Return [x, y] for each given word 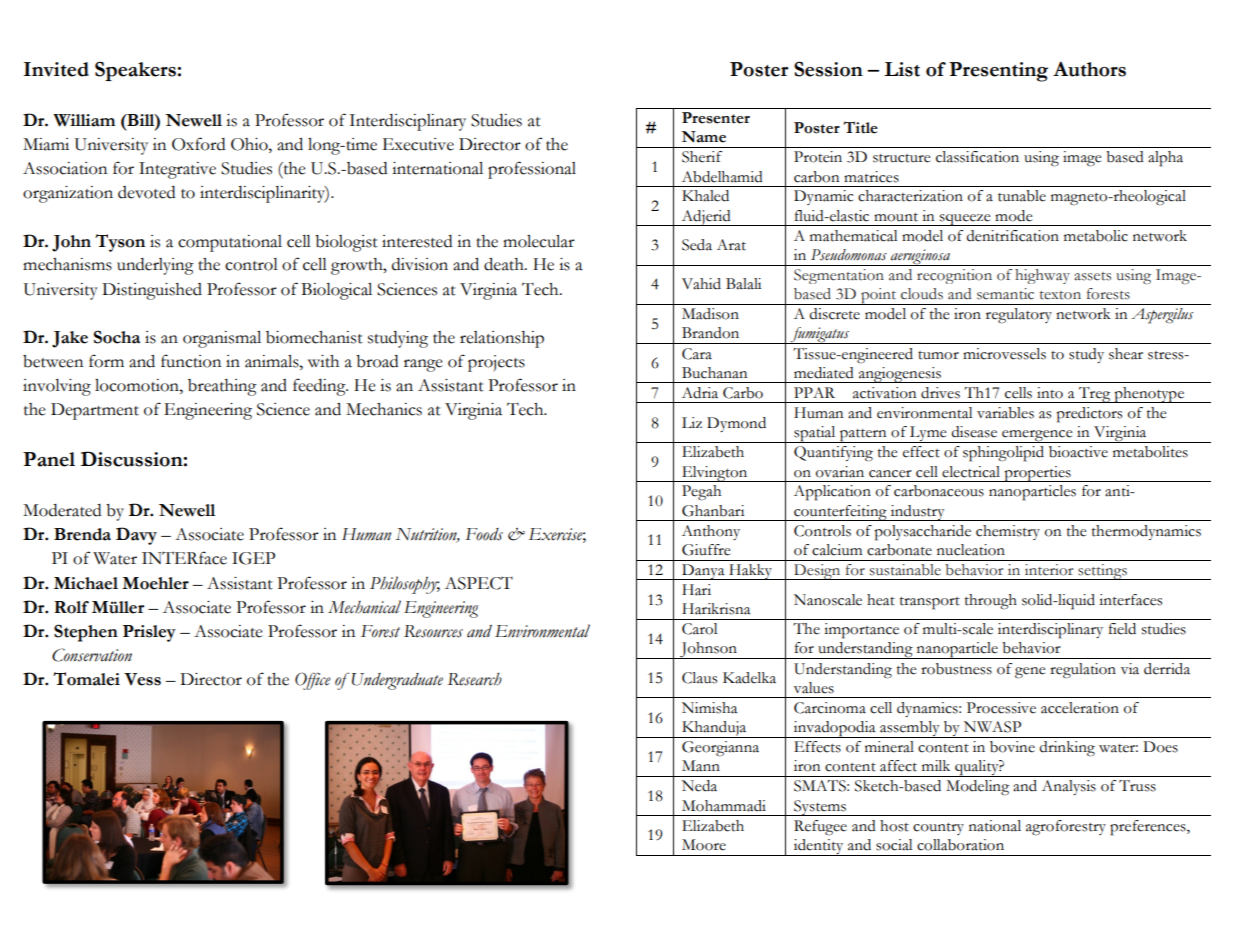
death [505, 264]
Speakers [135, 71]
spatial [815, 434]
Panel [49, 459]
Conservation [92, 655]
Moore [704, 845]
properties [1037, 474]
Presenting [998, 72]
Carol [699, 629]
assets [1092, 276]
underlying [155, 266]
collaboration [960, 845]
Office [313, 681]
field [1122, 629]
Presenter [716, 118]
